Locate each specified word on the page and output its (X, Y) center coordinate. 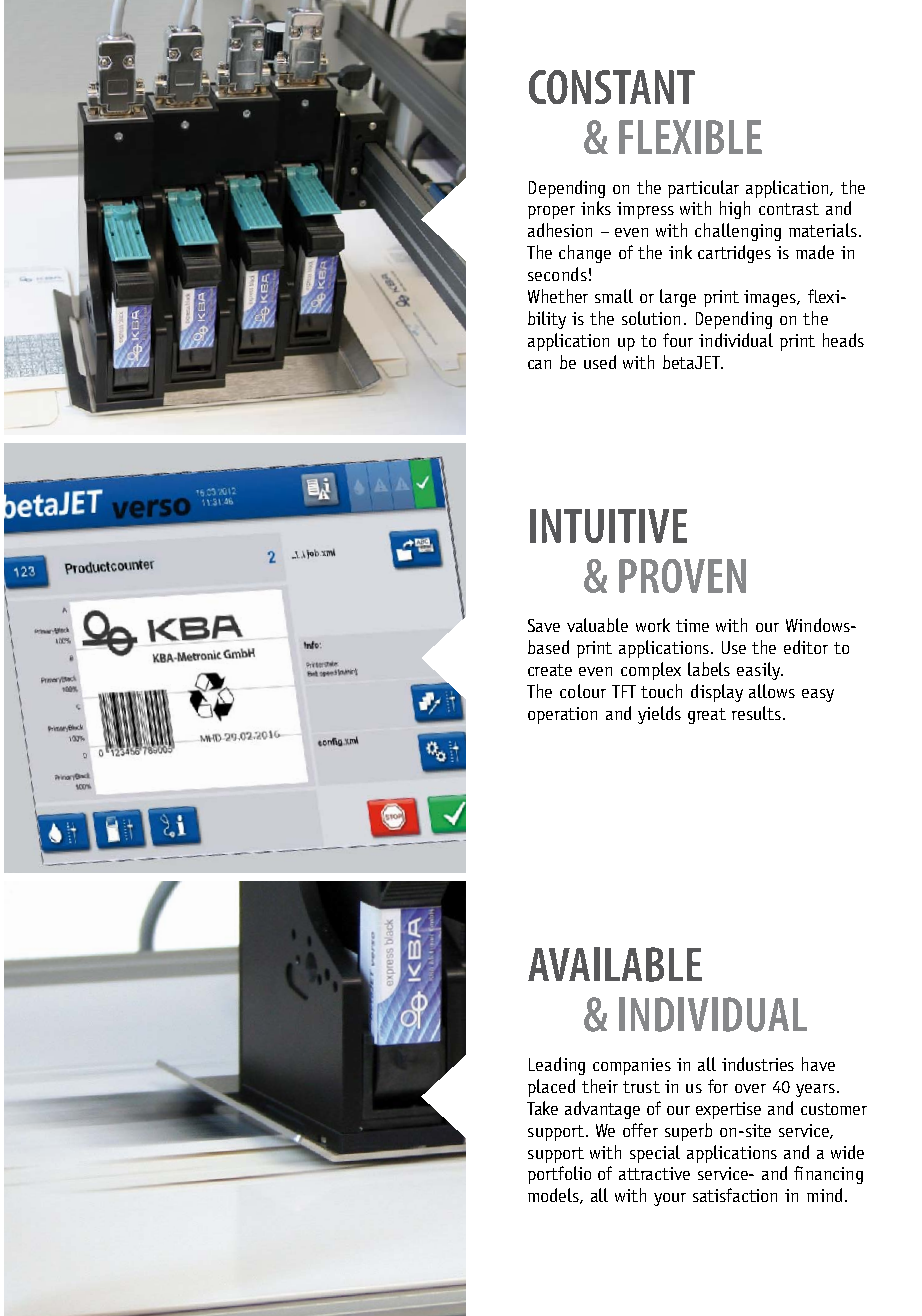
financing (828, 1175)
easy (818, 695)
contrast (789, 209)
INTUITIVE (608, 526)
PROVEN (682, 576)
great (707, 716)
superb (688, 1132)
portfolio (559, 1175)
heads (843, 340)
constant (612, 87)
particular (703, 189)
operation (562, 715)
